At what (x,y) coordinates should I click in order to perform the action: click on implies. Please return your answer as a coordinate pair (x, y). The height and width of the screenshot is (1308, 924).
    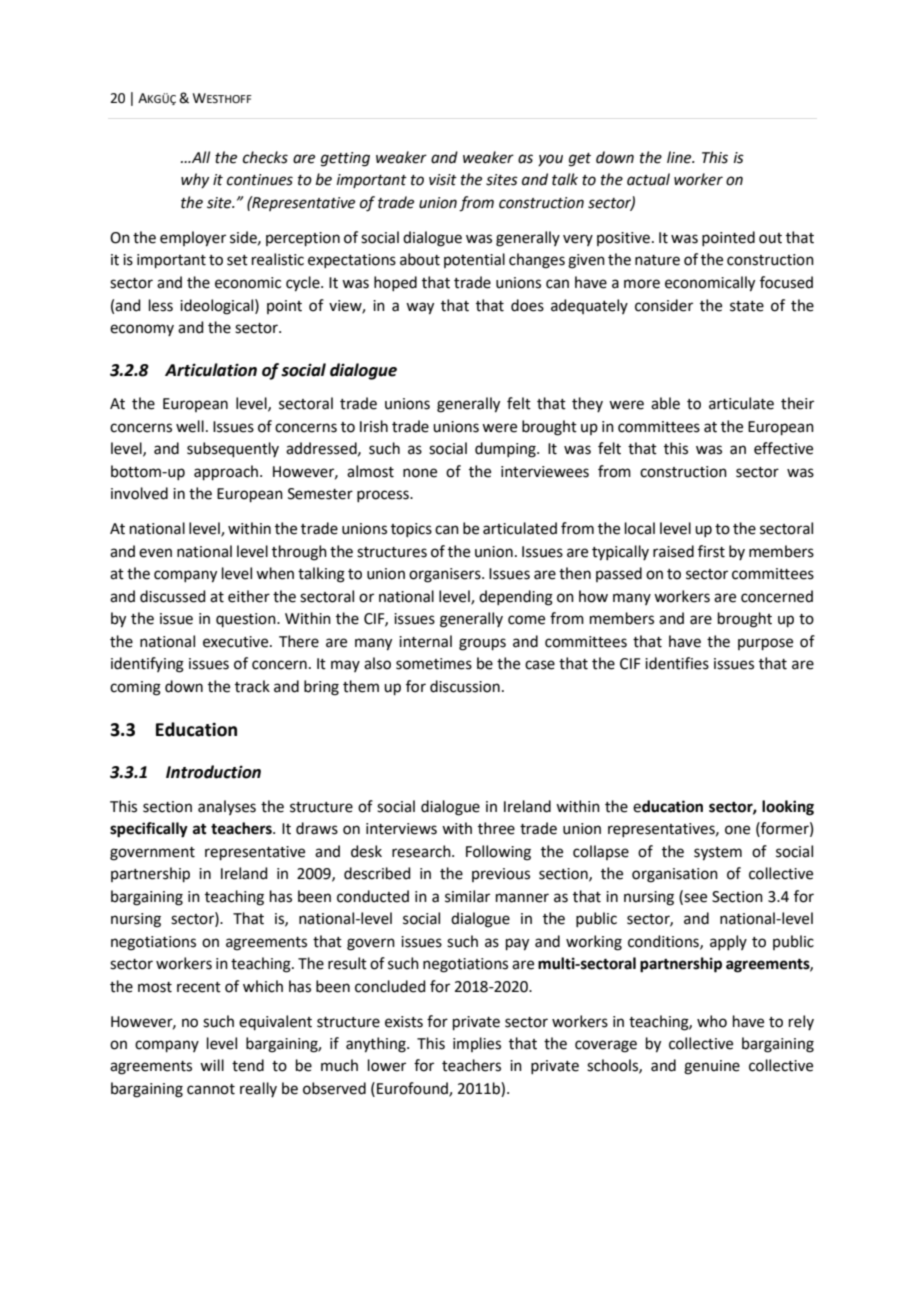
    Looking at the image, I should click on (477, 1044).
